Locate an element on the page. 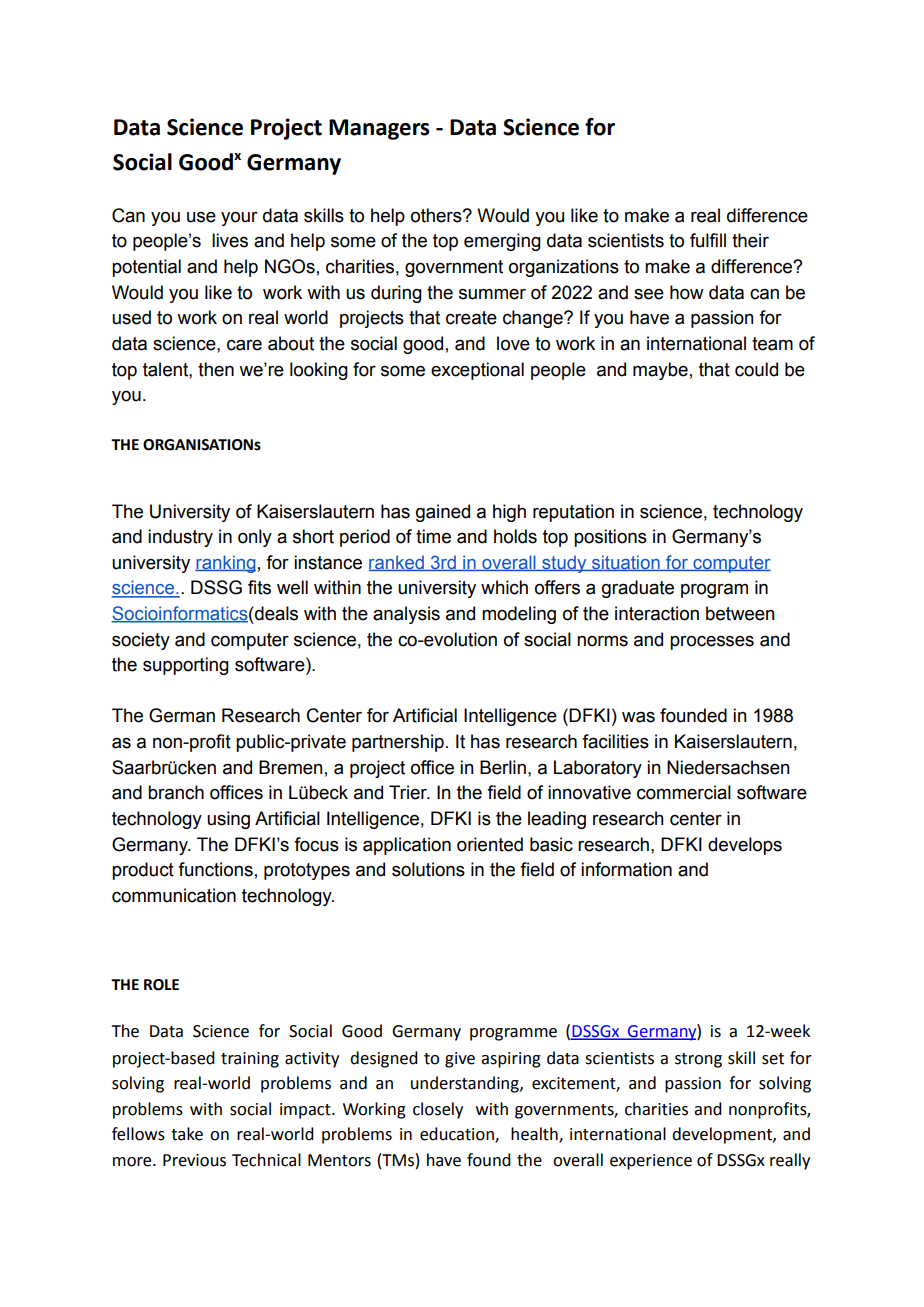 Image resolution: width=924 pixels, height=1307 pixels. take is located at coordinates (187, 1134).
